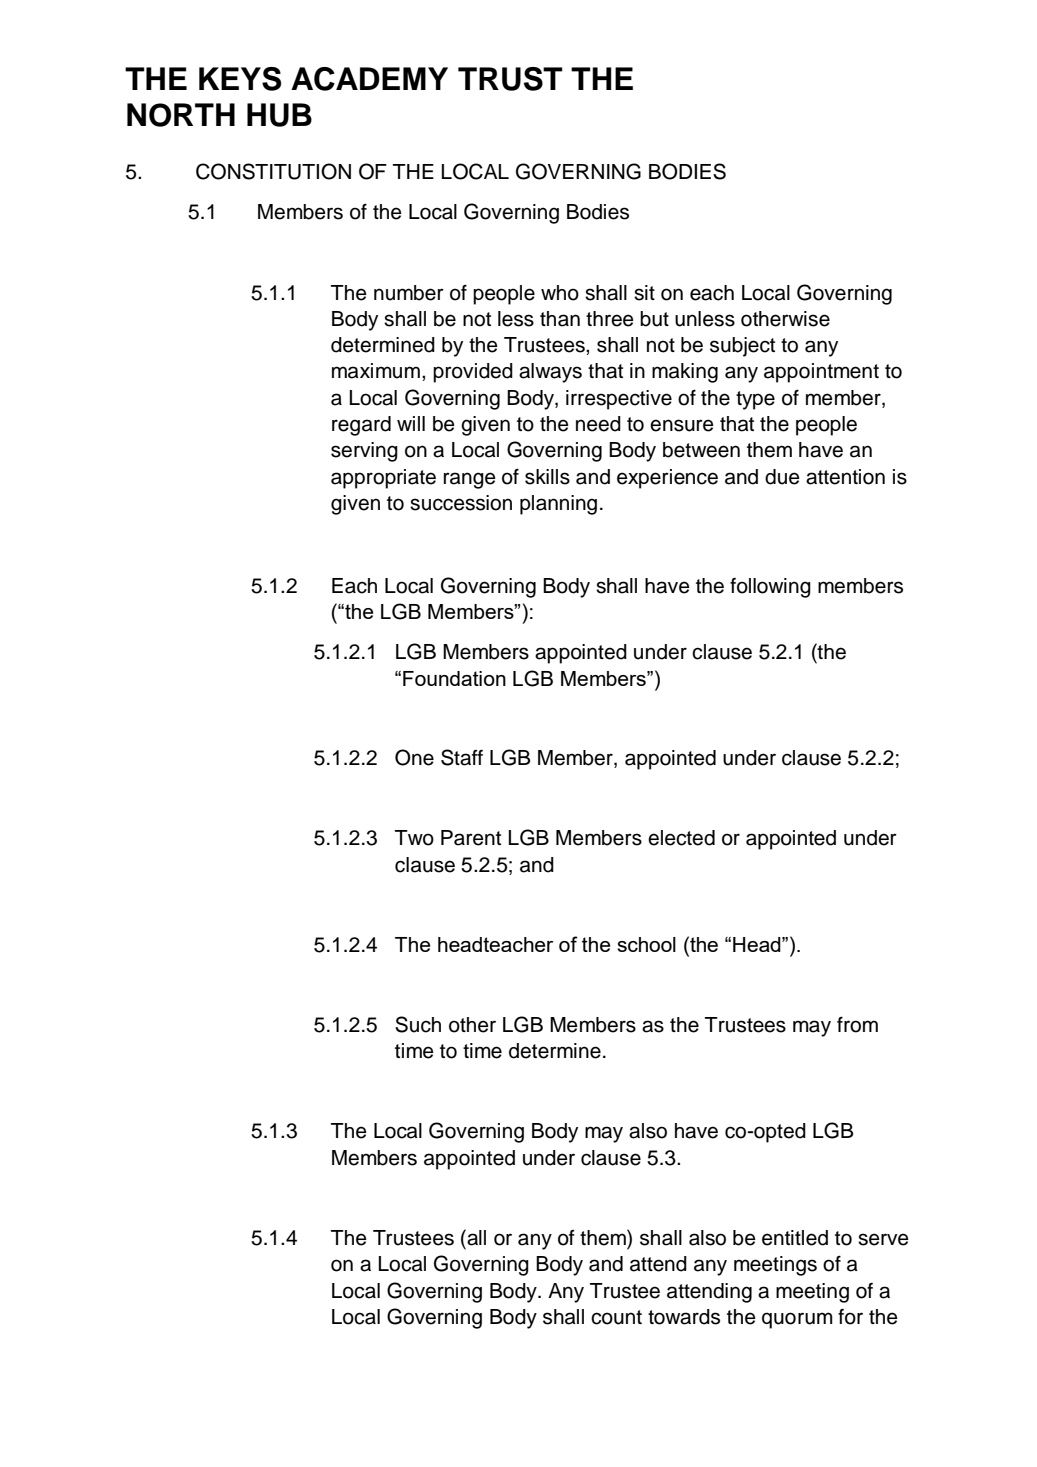 This screenshot has width=1037, height=1467. I want to click on Such, so click(418, 1024).
